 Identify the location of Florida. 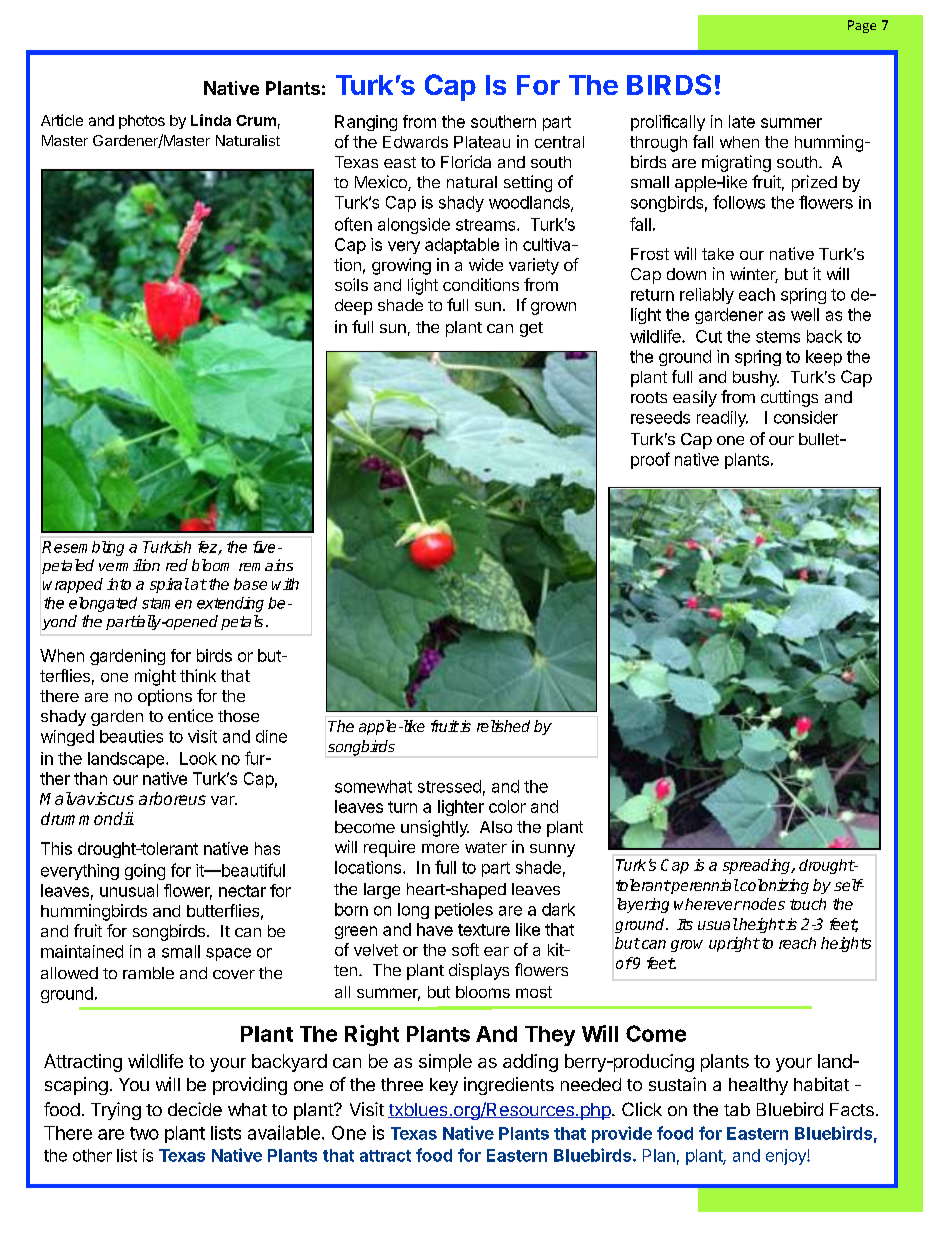
(466, 161).
